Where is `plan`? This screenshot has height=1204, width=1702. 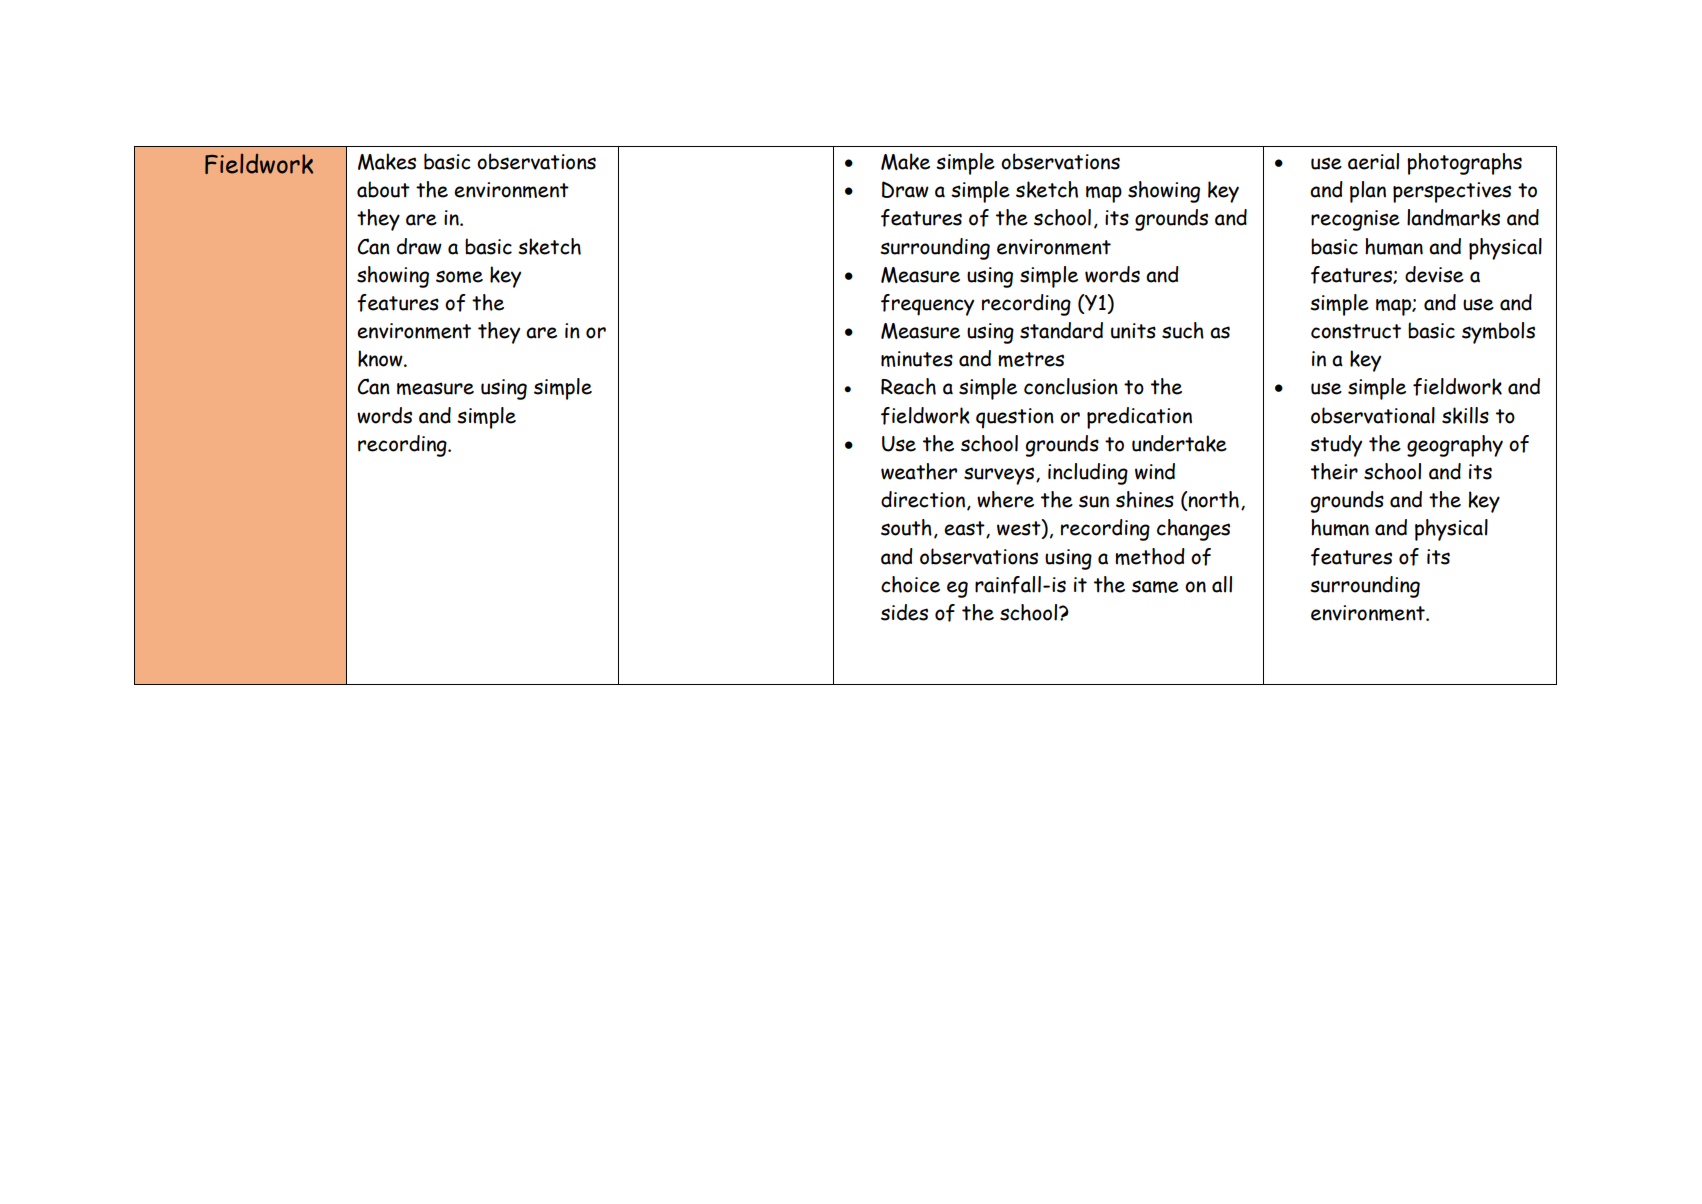 plan is located at coordinates (1368, 192).
